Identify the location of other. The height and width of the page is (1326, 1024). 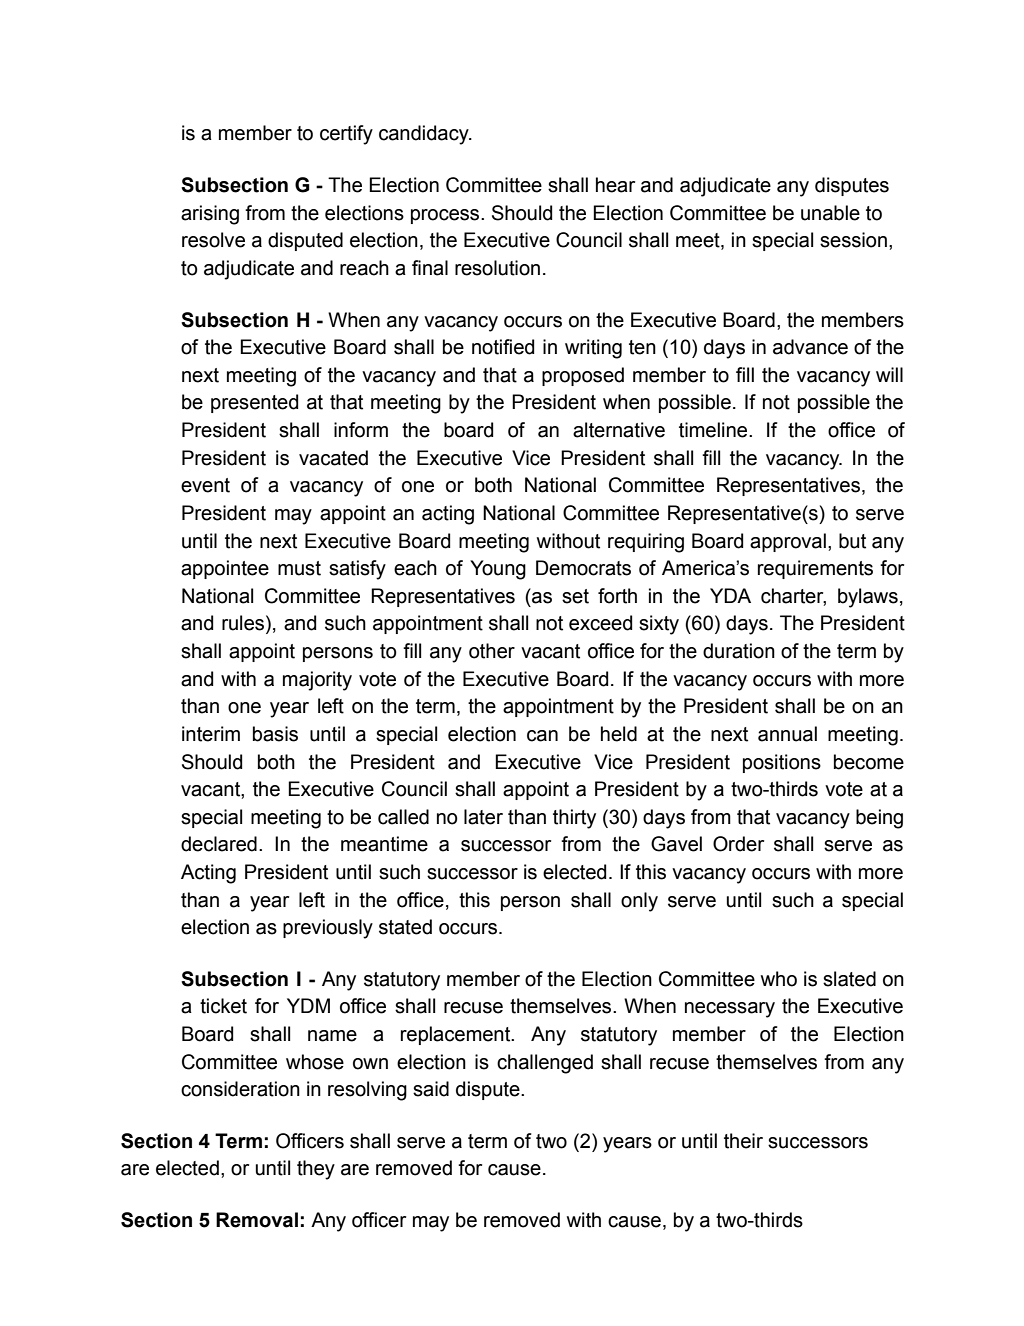
(492, 651).
